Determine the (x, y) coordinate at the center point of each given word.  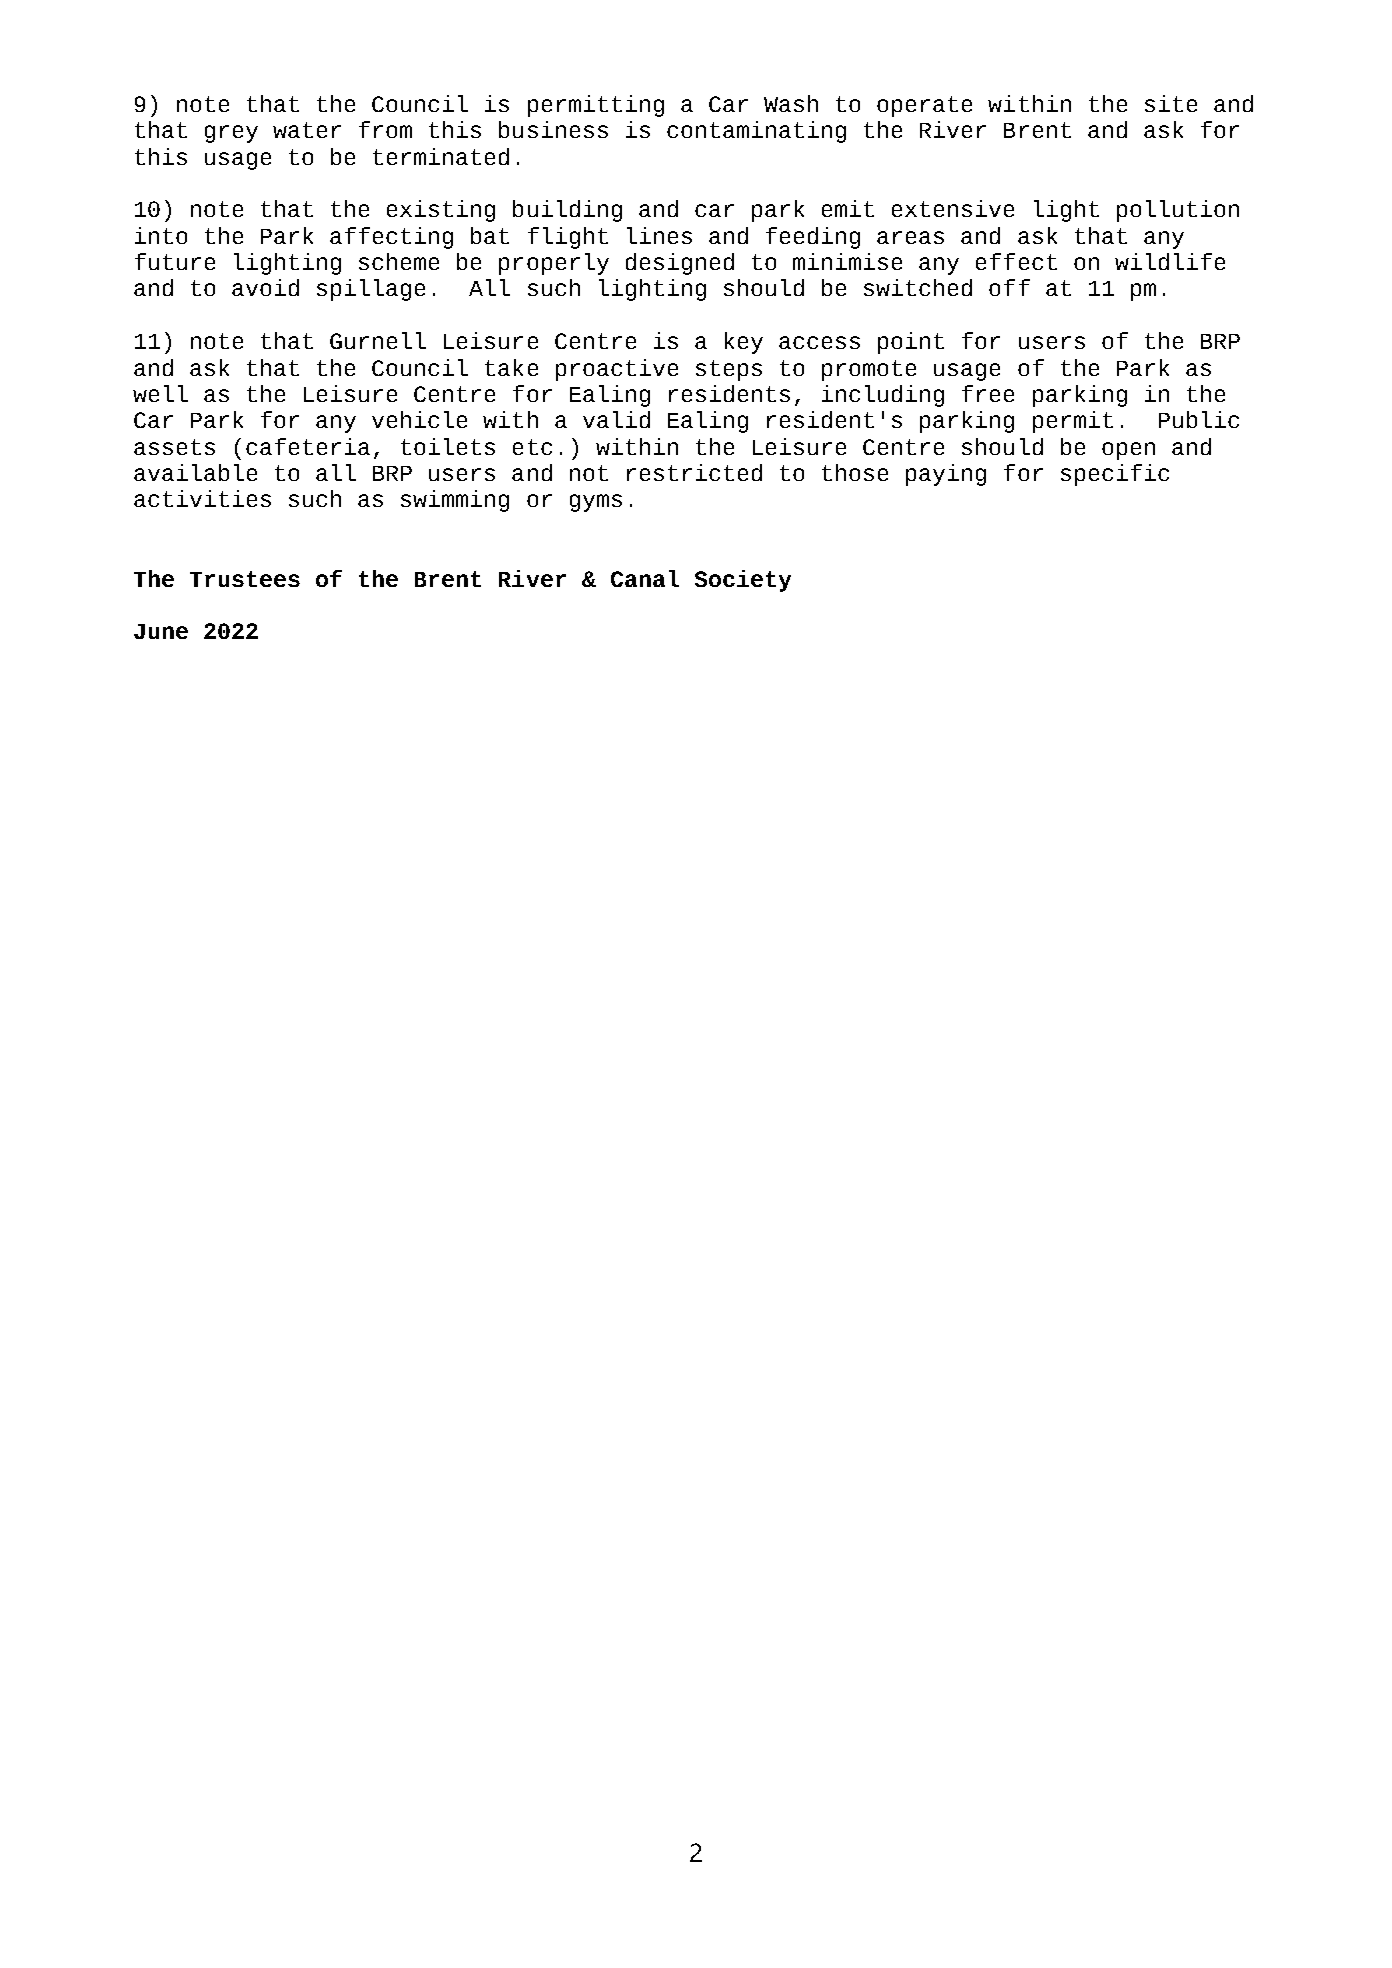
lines (659, 235)
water (307, 130)
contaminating (756, 132)
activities (202, 498)
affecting (391, 238)
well (160, 393)
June (161, 631)
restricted (694, 472)
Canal (645, 578)
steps (729, 370)
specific (1115, 475)
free (988, 393)
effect (1016, 261)
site (1171, 103)
